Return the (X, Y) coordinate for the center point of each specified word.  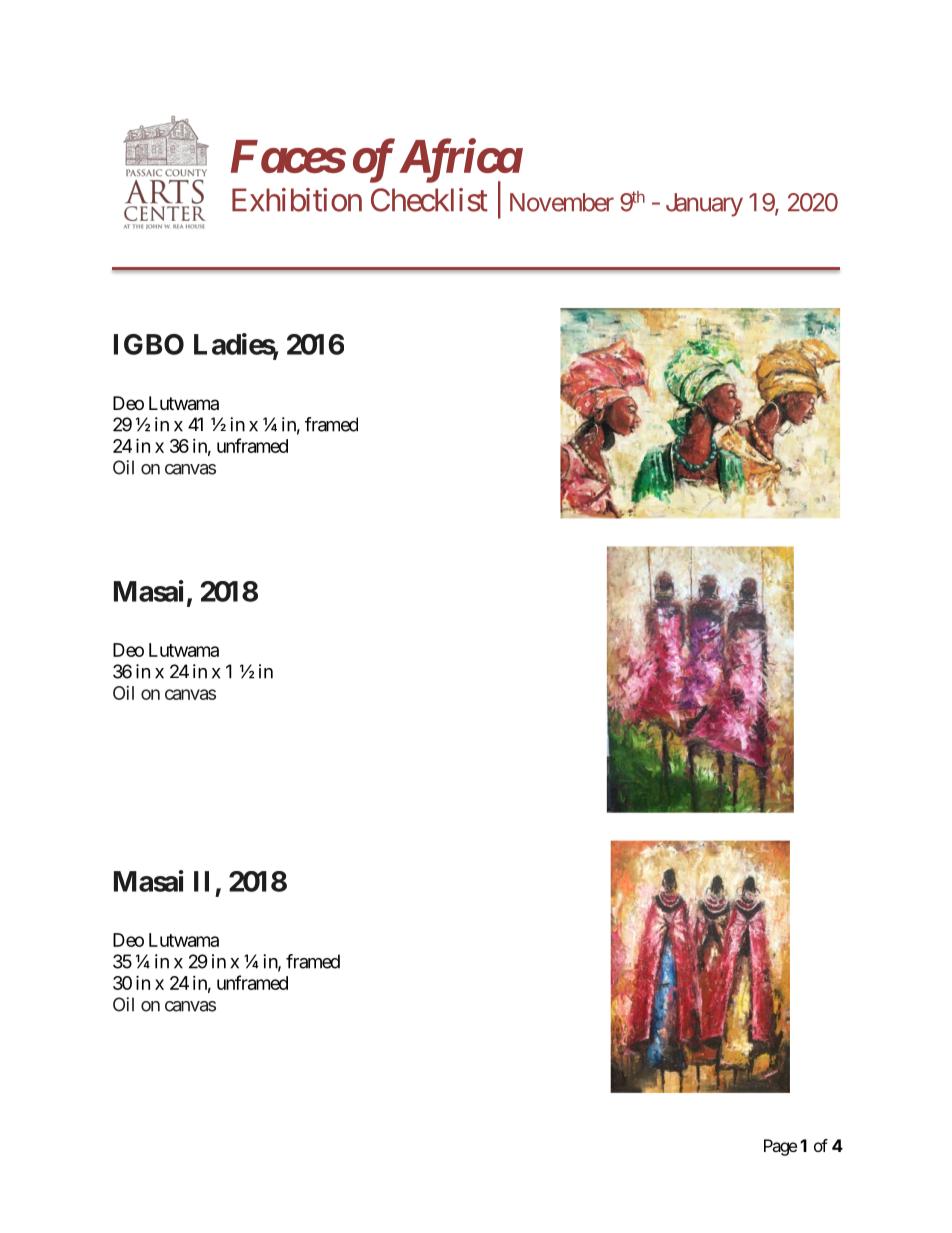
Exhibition (297, 200)
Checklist (429, 200)
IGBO (149, 344)
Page (780, 1147)
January (704, 205)
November (562, 202)
